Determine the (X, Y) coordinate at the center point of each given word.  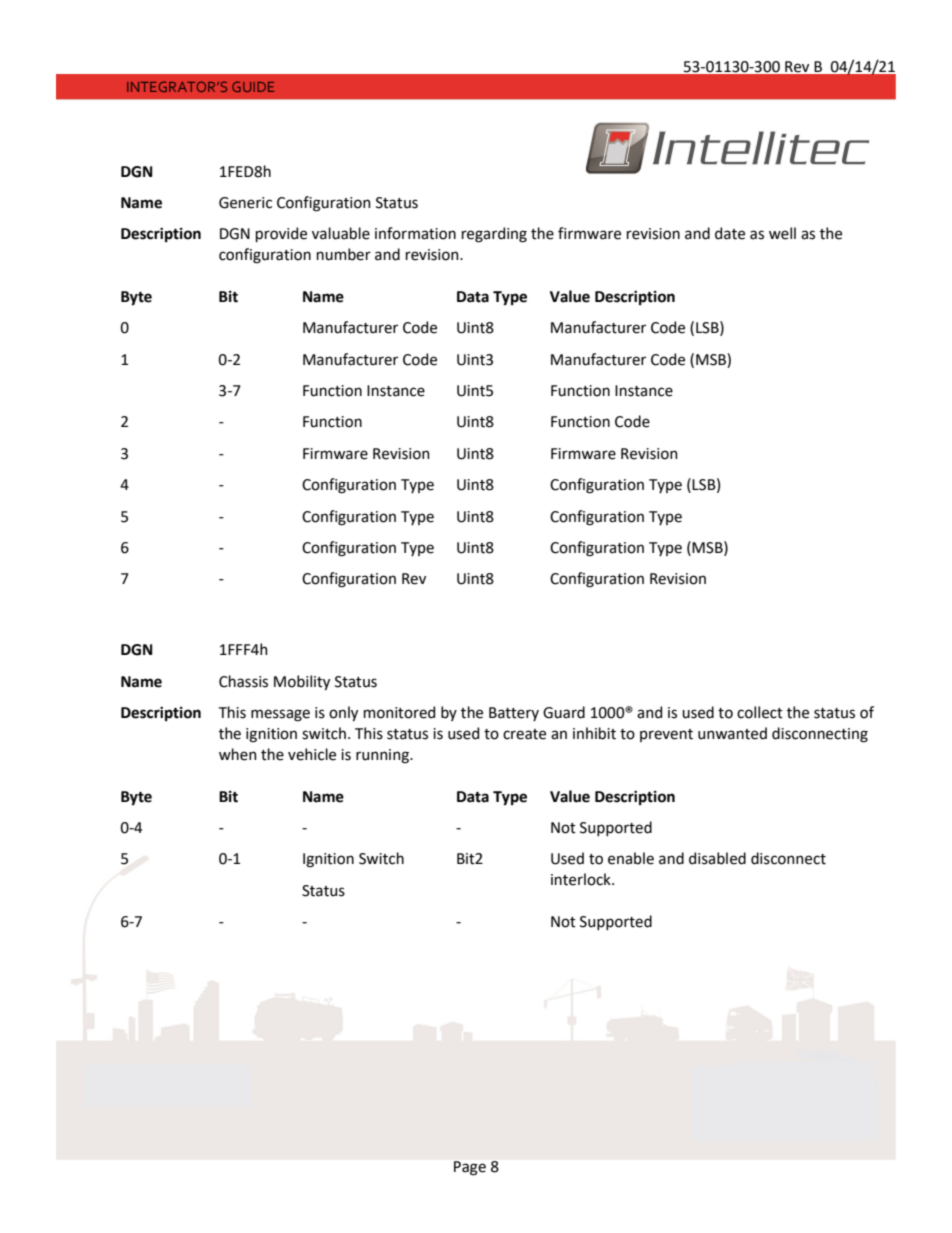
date (730, 233)
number (344, 254)
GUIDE (253, 86)
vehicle (312, 754)
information (415, 233)
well (782, 233)
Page (470, 1168)
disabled (717, 858)
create (524, 734)
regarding (494, 235)
